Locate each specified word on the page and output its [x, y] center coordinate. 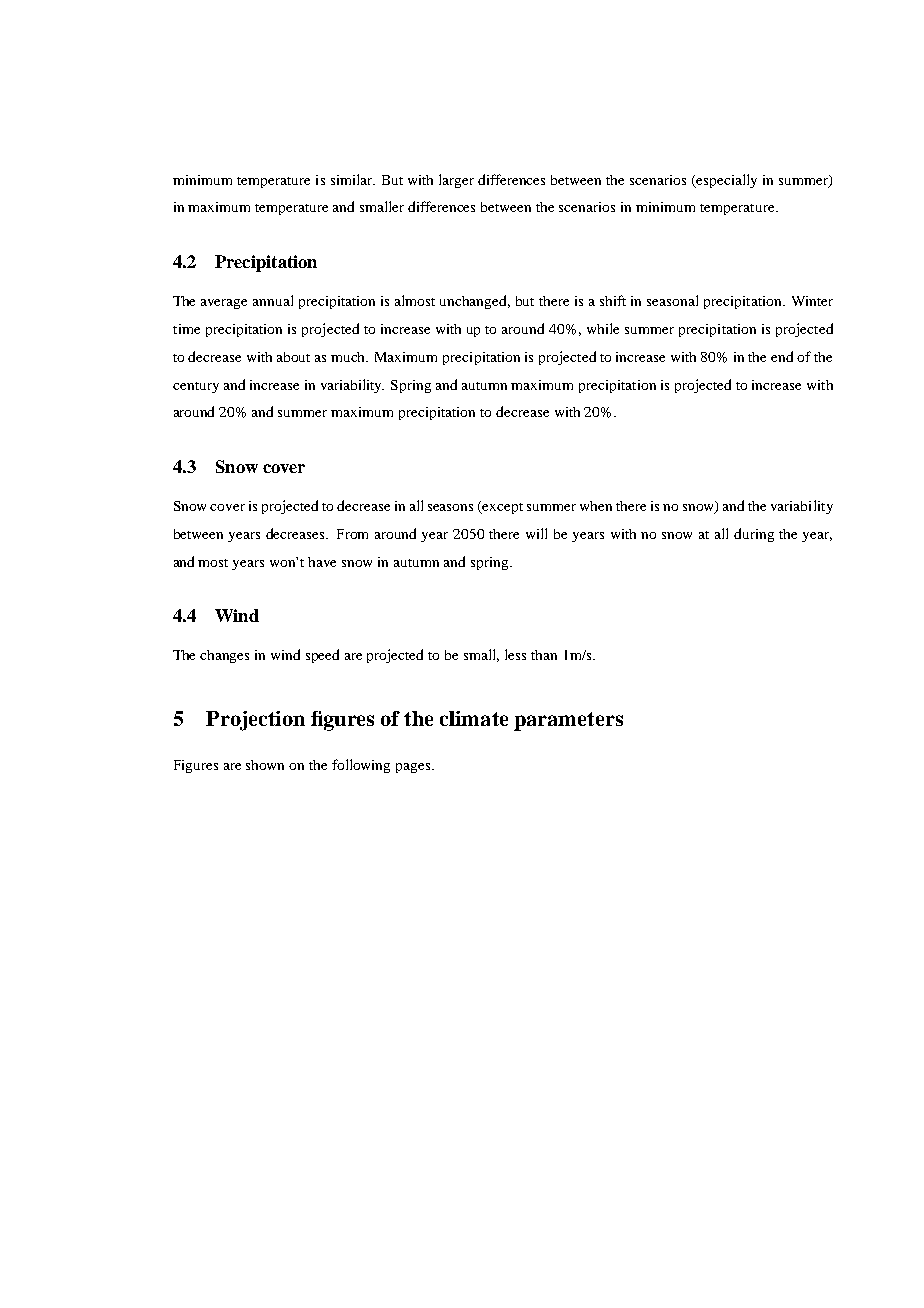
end [782, 356]
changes [224, 656]
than [544, 655]
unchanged [475, 302]
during [754, 535]
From [352, 534]
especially [725, 181]
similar [353, 179]
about [293, 357]
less [515, 654]
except [502, 508]
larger [456, 181]
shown [265, 765]
